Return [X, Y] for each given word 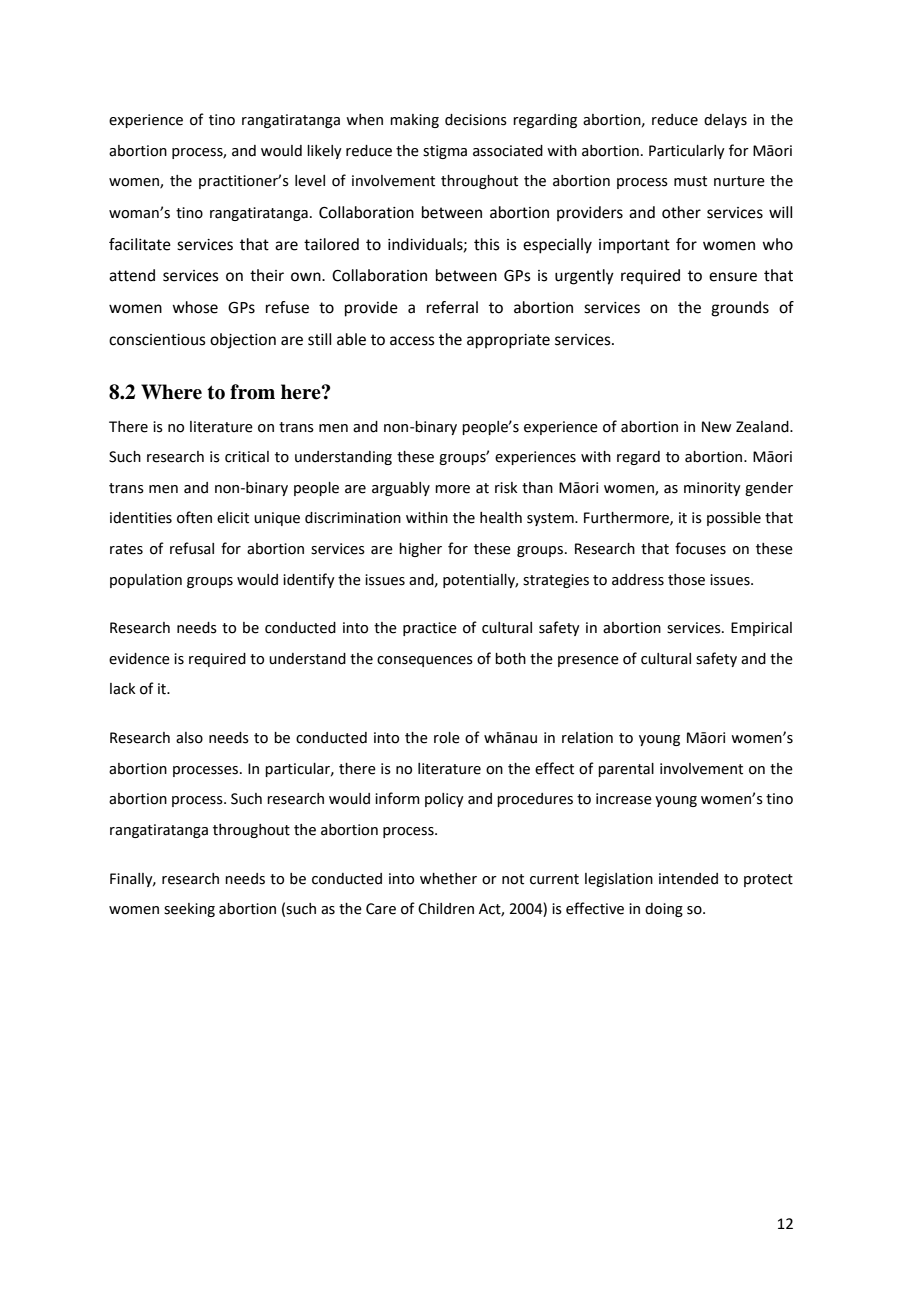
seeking [189, 910]
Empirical [761, 629]
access [412, 341]
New [716, 427]
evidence [139, 659]
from [252, 392]
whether [448, 879]
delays [725, 121]
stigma [445, 152]
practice [430, 629]
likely [324, 152]
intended [688, 879]
